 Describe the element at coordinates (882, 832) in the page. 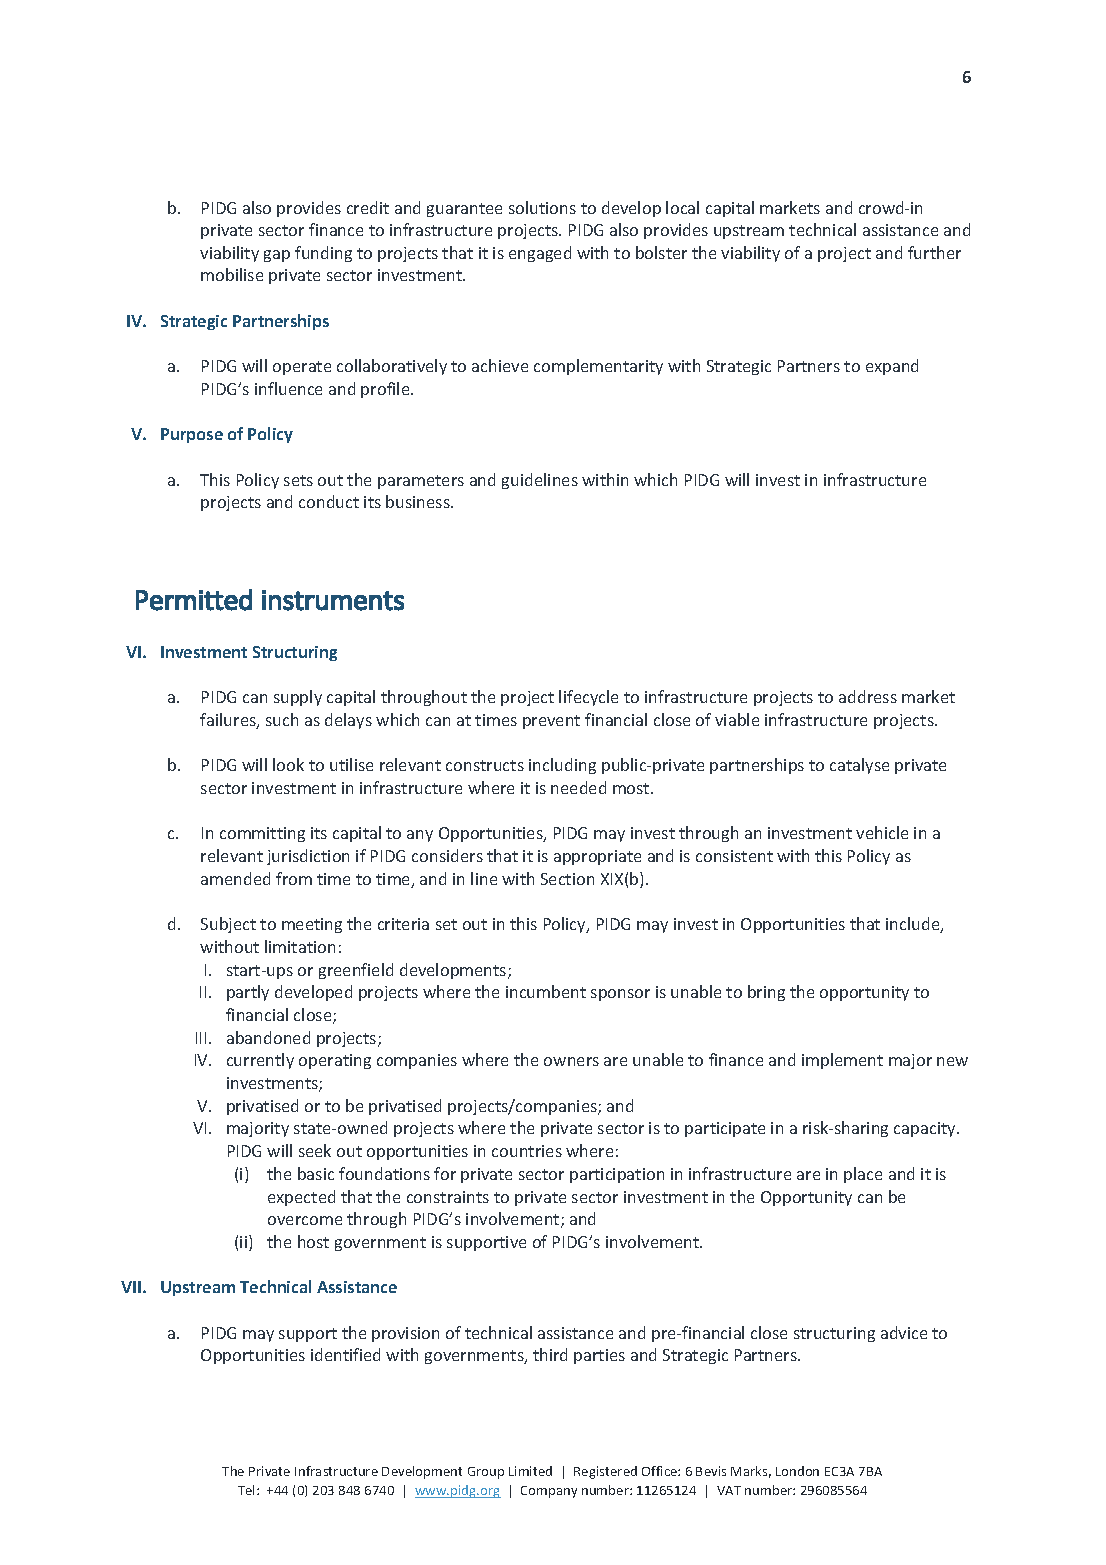

I see `vehicle` at that location.
